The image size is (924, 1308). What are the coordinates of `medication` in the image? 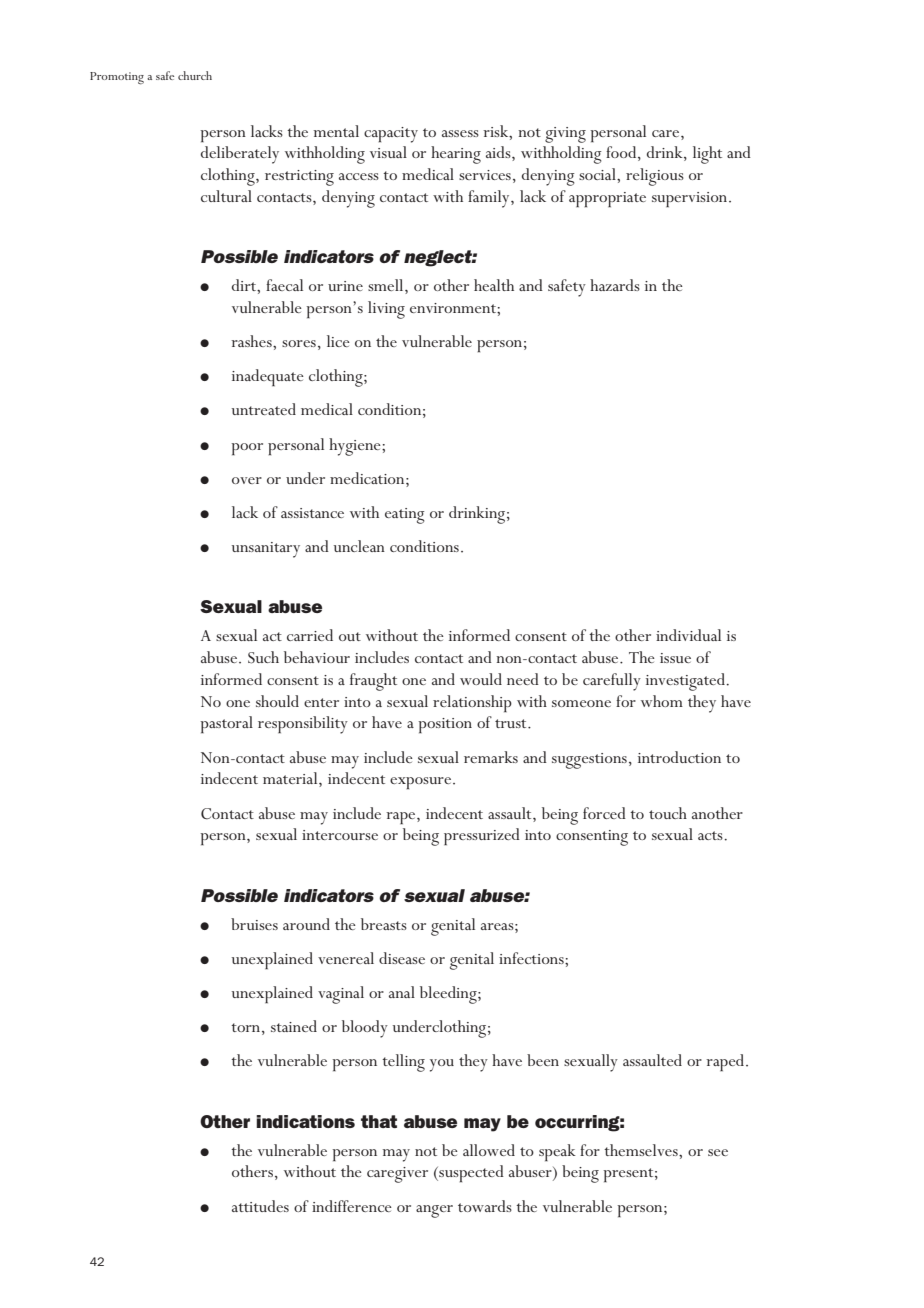 It's located at (368, 478).
